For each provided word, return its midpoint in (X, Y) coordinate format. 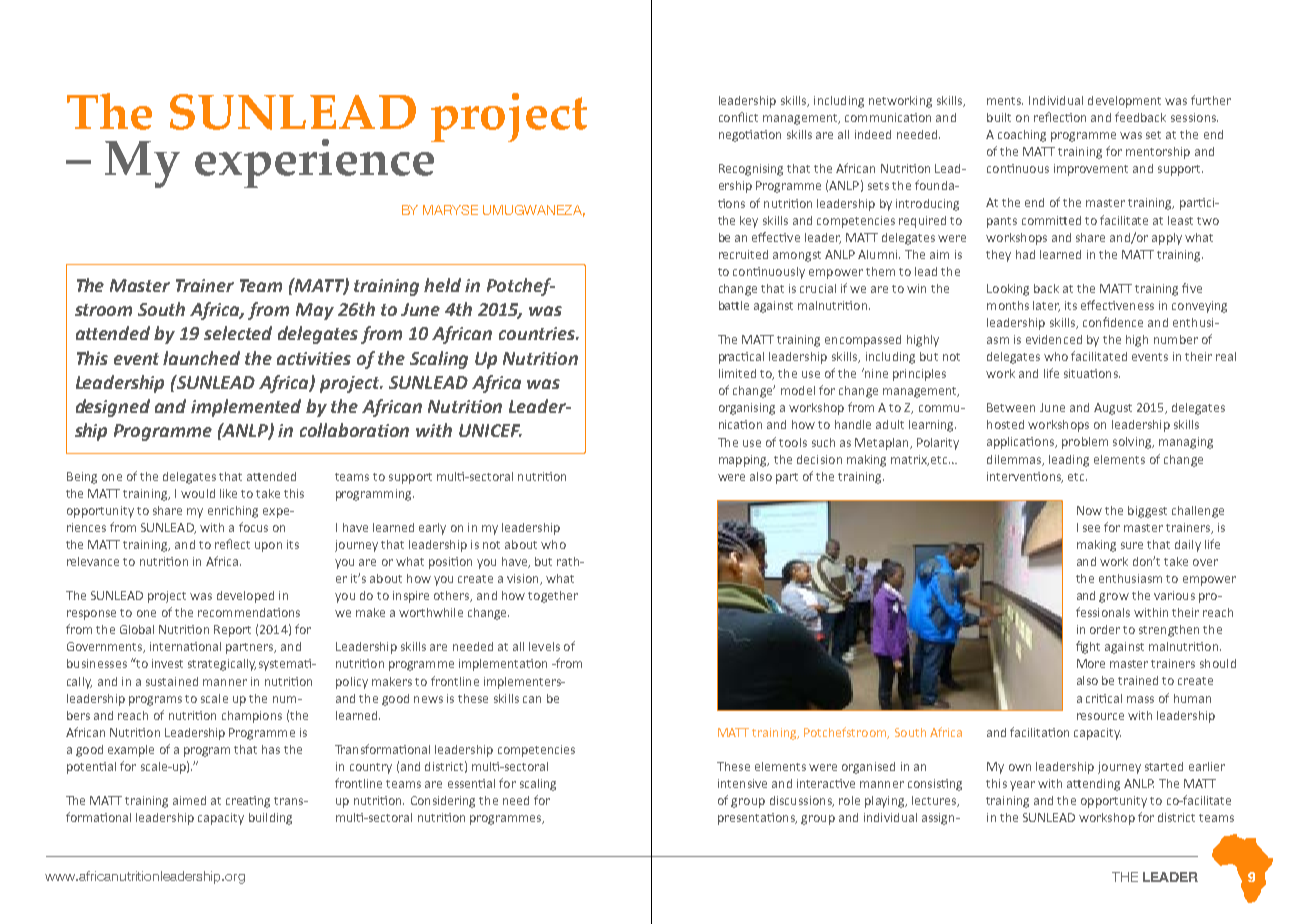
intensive (742, 783)
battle (734, 305)
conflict (738, 117)
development (1124, 102)
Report (232, 631)
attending (1093, 785)
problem (1085, 443)
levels (544, 646)
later (1046, 306)
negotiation (750, 136)
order (1105, 629)
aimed (189, 800)
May (315, 311)
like (228, 493)
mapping (744, 461)
